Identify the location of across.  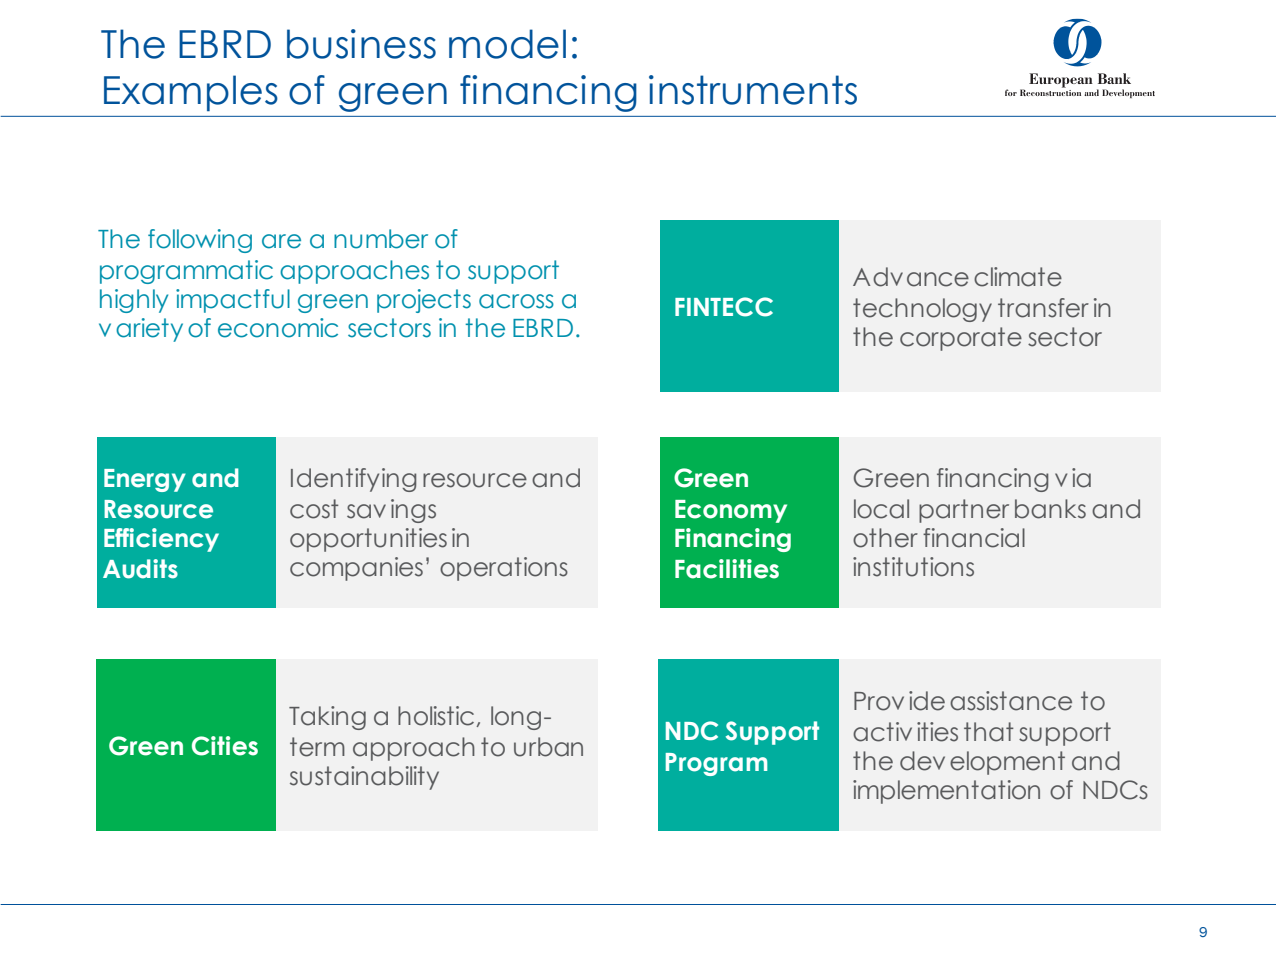
(516, 301).
